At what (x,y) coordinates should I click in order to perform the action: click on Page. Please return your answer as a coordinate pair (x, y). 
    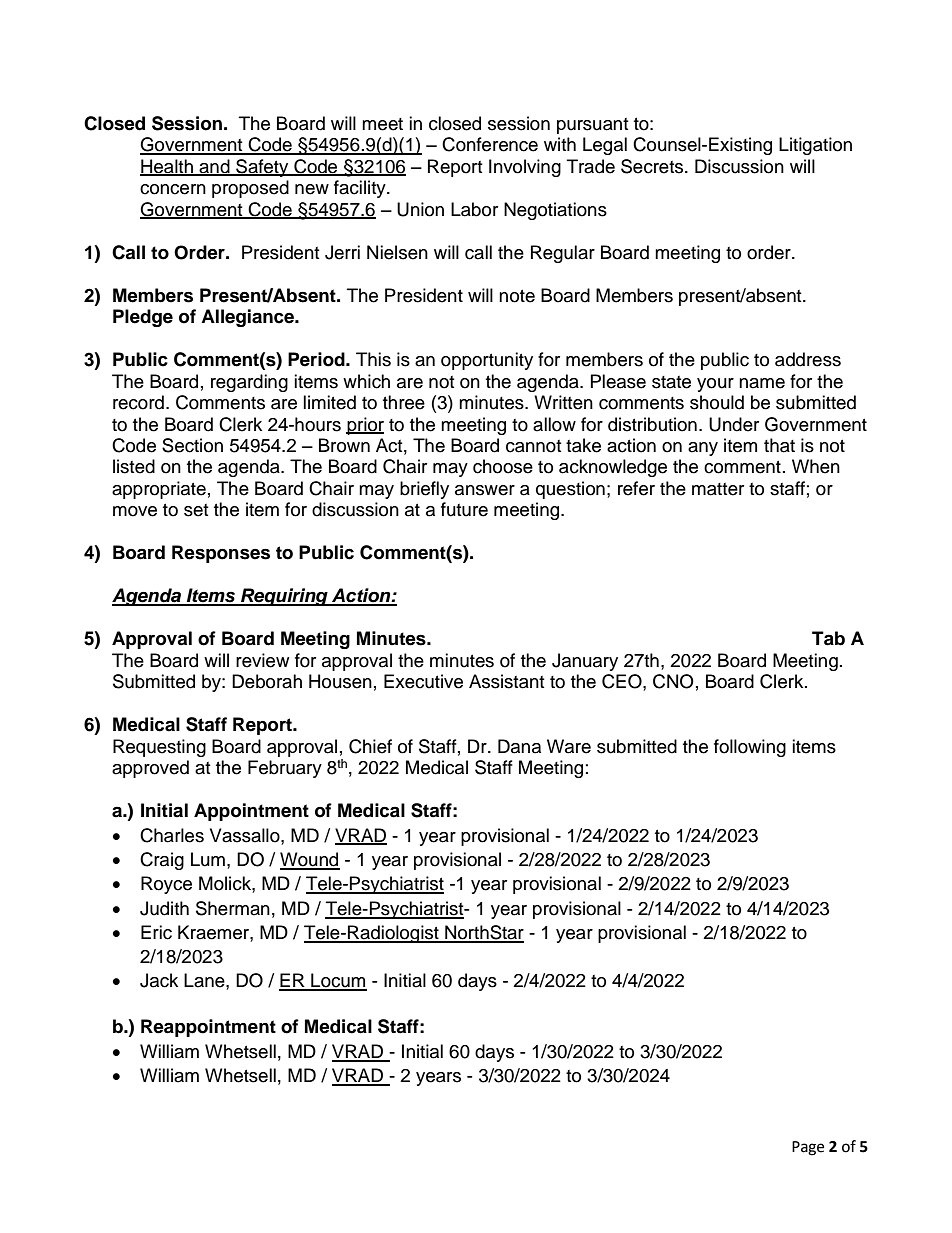
    Looking at the image, I should click on (808, 1148).
